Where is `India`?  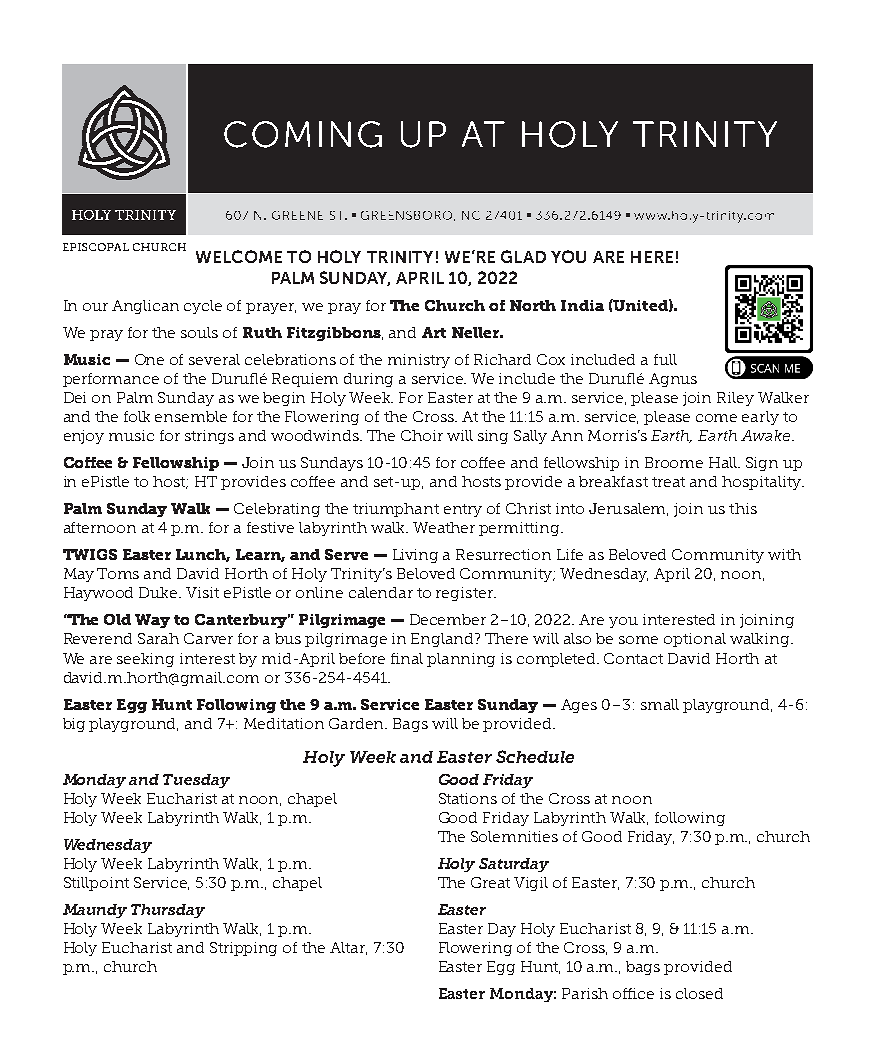 India is located at coordinates (582, 305).
